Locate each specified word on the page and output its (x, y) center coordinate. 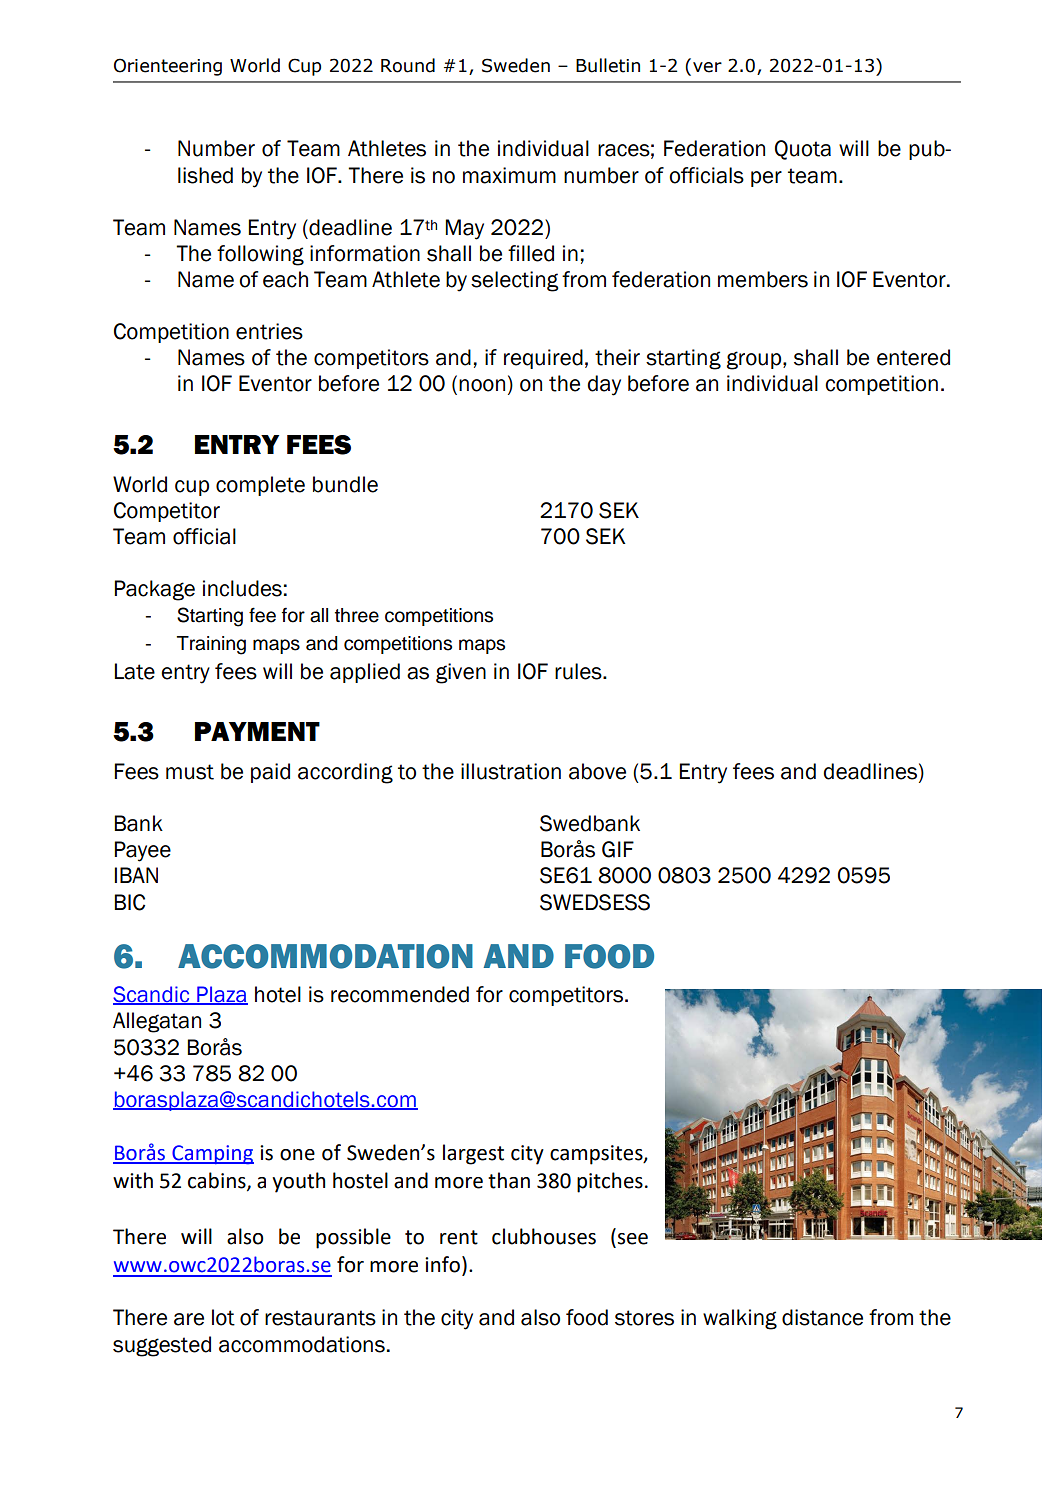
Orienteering (168, 67)
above (597, 771)
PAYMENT (257, 731)
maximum (509, 175)
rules (579, 671)
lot (223, 1317)
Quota (803, 150)
